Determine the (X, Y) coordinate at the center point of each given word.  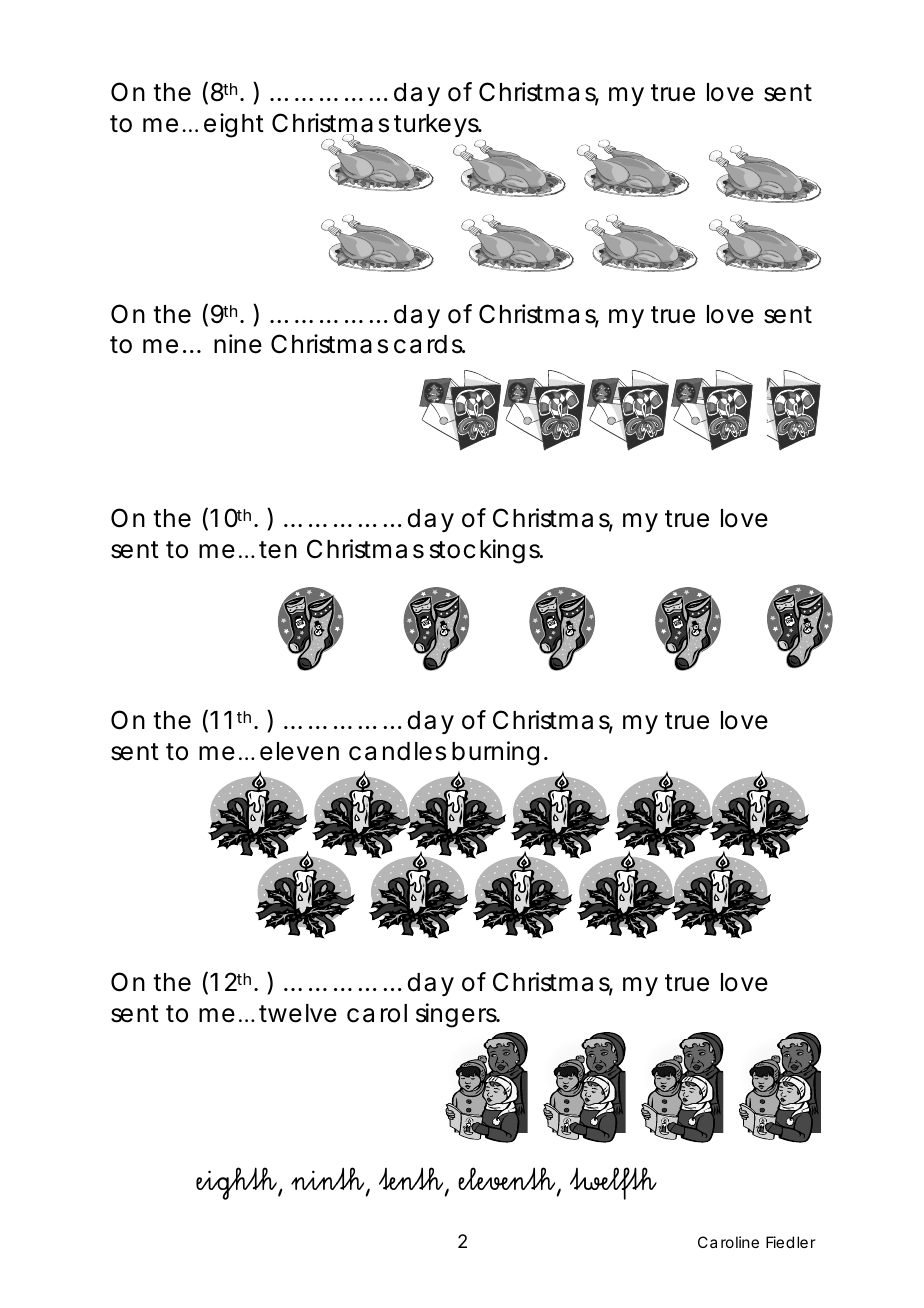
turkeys (438, 127)
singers (458, 1015)
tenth (412, 1180)
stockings (486, 551)
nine (238, 344)
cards (429, 344)
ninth (329, 1180)
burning (495, 753)
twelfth (613, 1183)
